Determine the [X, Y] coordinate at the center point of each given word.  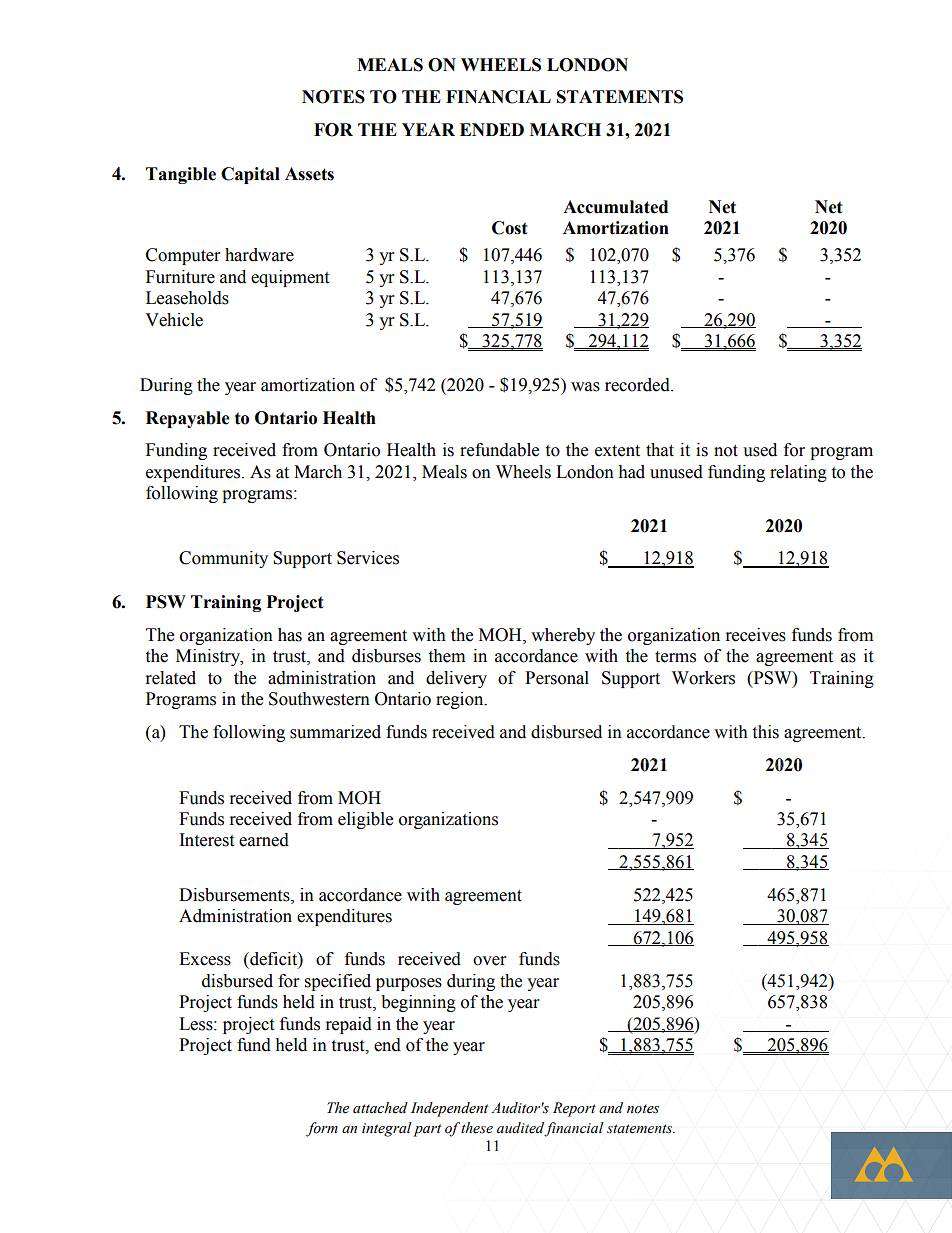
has [290, 635]
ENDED [492, 129]
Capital [250, 175]
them [446, 656]
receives [756, 635]
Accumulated [615, 207]
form [322, 1129]
